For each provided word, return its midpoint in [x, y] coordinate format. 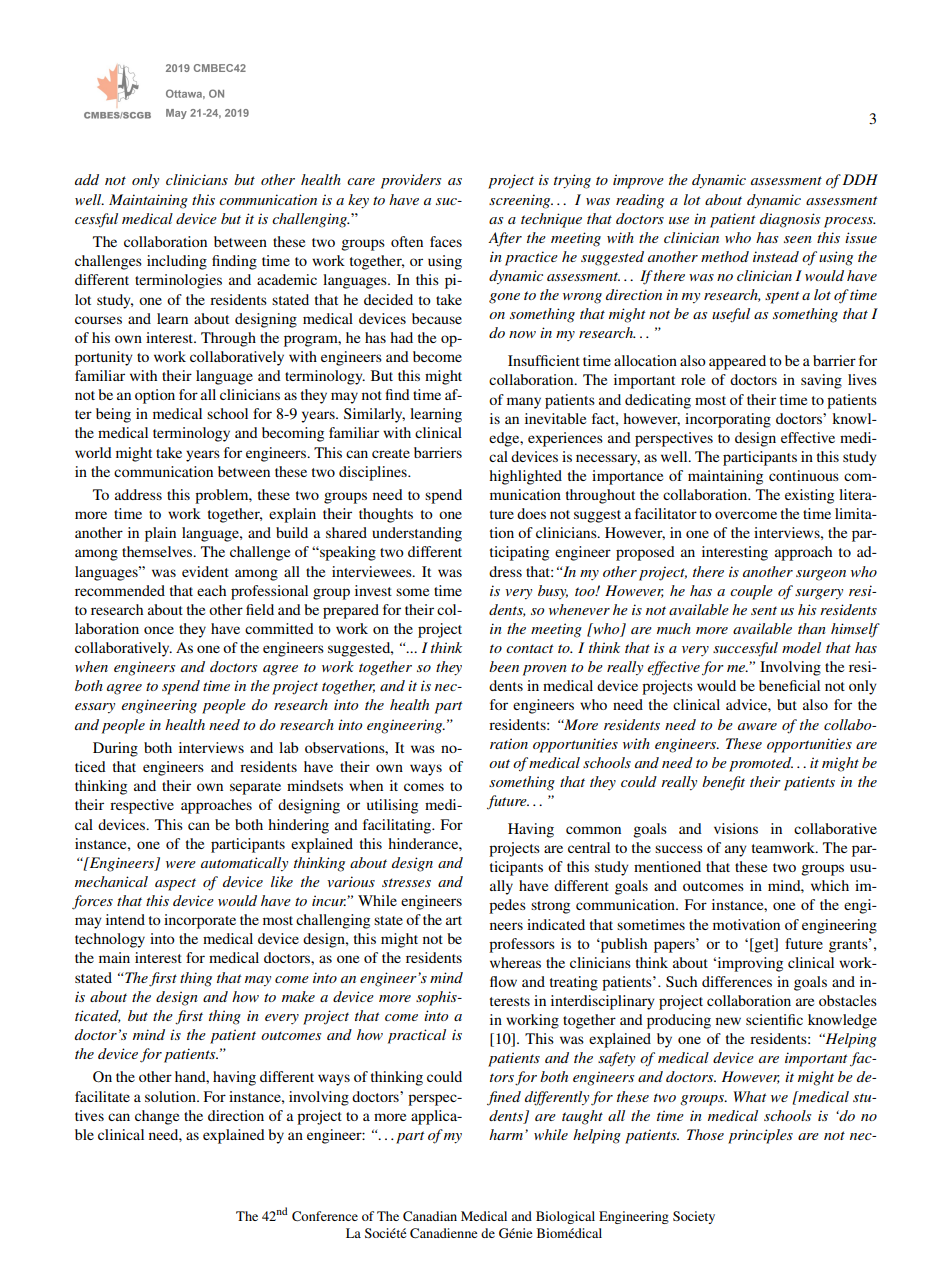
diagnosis [790, 220]
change [157, 1117]
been [504, 666]
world [93, 452]
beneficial [789, 685]
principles [760, 1136]
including [177, 262]
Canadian [430, 1216]
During [115, 749]
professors [522, 945]
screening [521, 201]
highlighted [525, 477]
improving [749, 964]
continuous [804, 475]
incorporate [200, 921]
